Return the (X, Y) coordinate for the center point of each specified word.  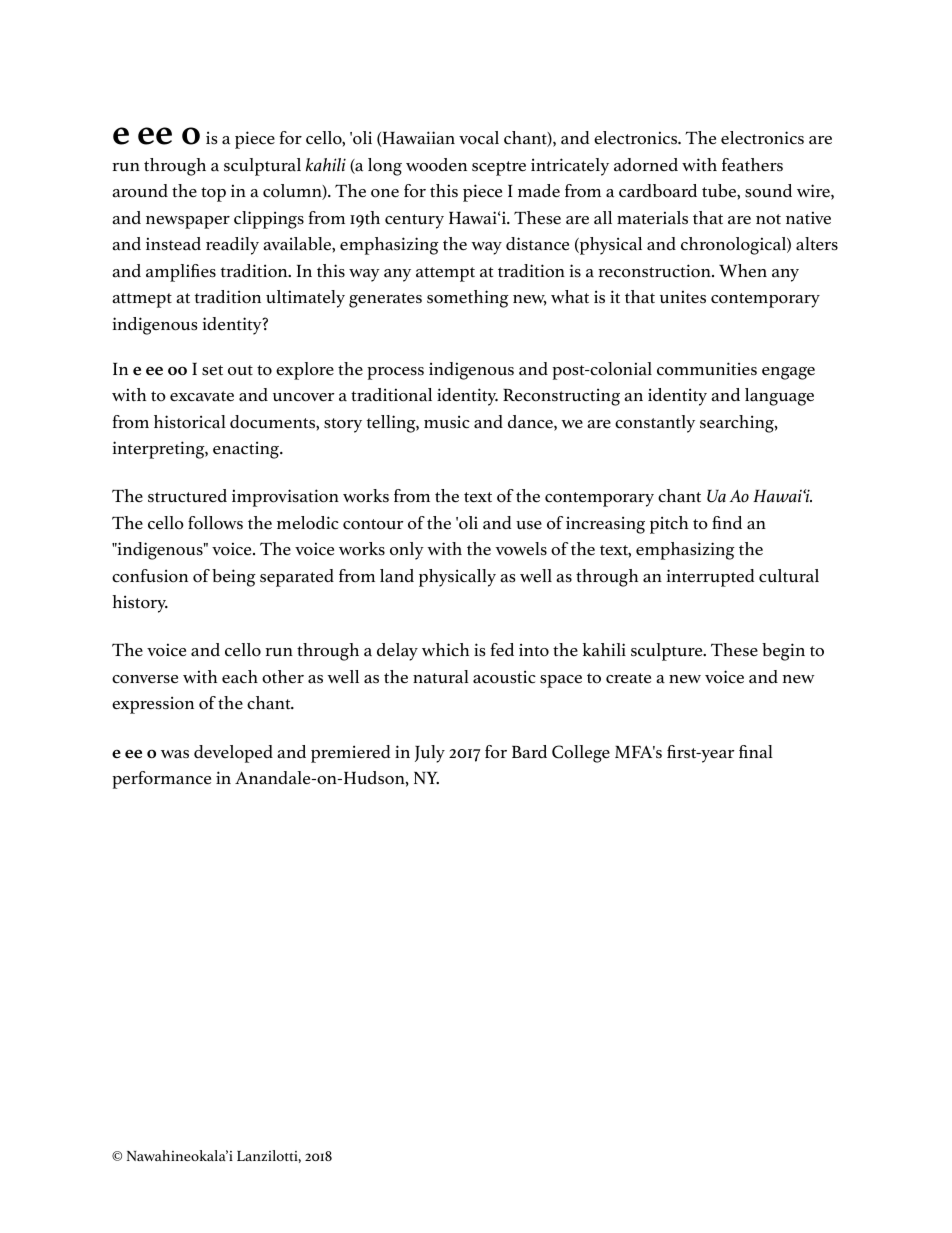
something (468, 299)
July (430, 754)
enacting (247, 450)
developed (233, 754)
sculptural (262, 167)
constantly (655, 424)
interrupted (710, 578)
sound (768, 191)
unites (683, 297)
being (234, 578)
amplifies (181, 273)
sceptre (499, 168)
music (447, 422)
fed (502, 650)
